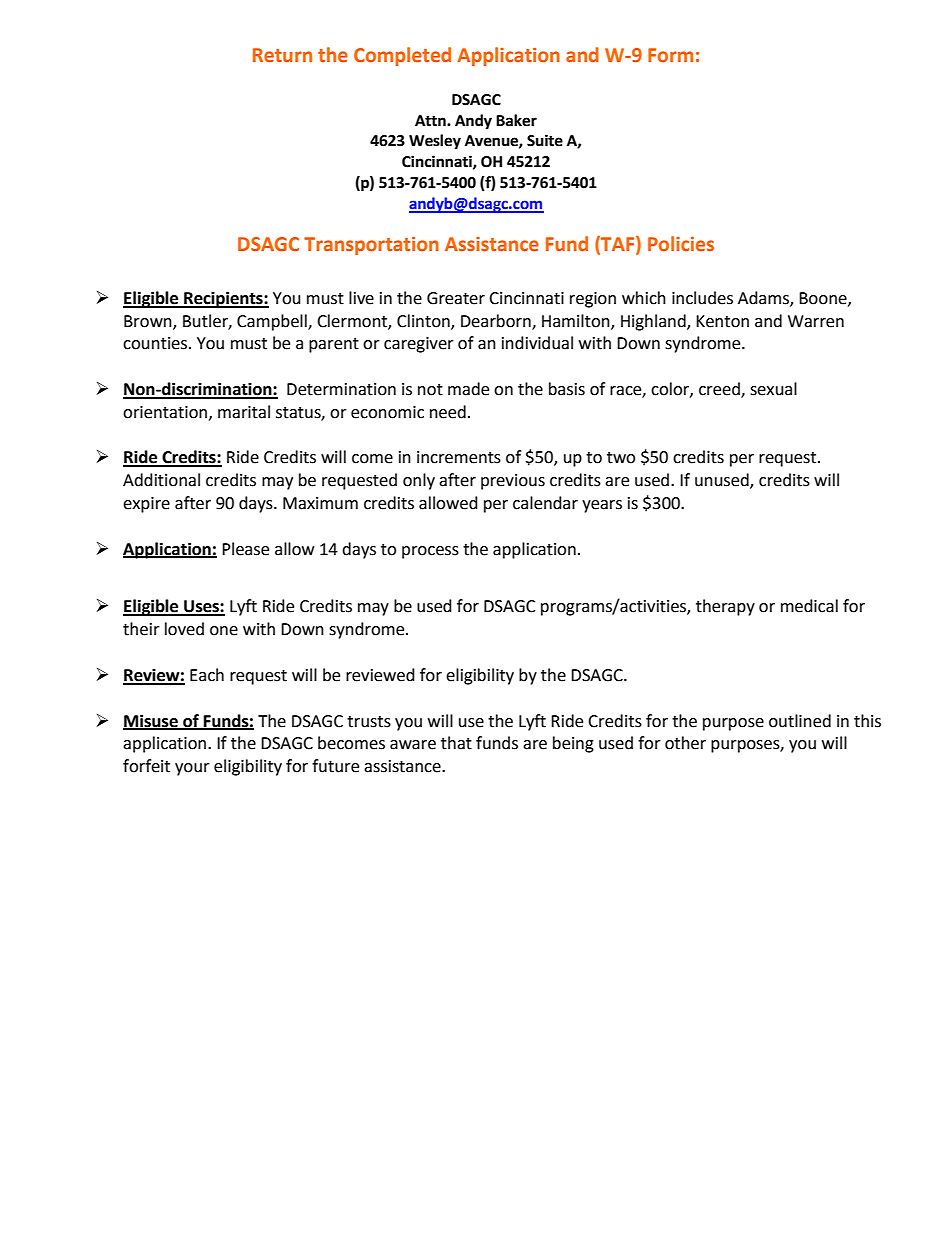  What do you see at coordinates (824, 299) in the screenshot?
I see `Boone` at bounding box center [824, 299].
